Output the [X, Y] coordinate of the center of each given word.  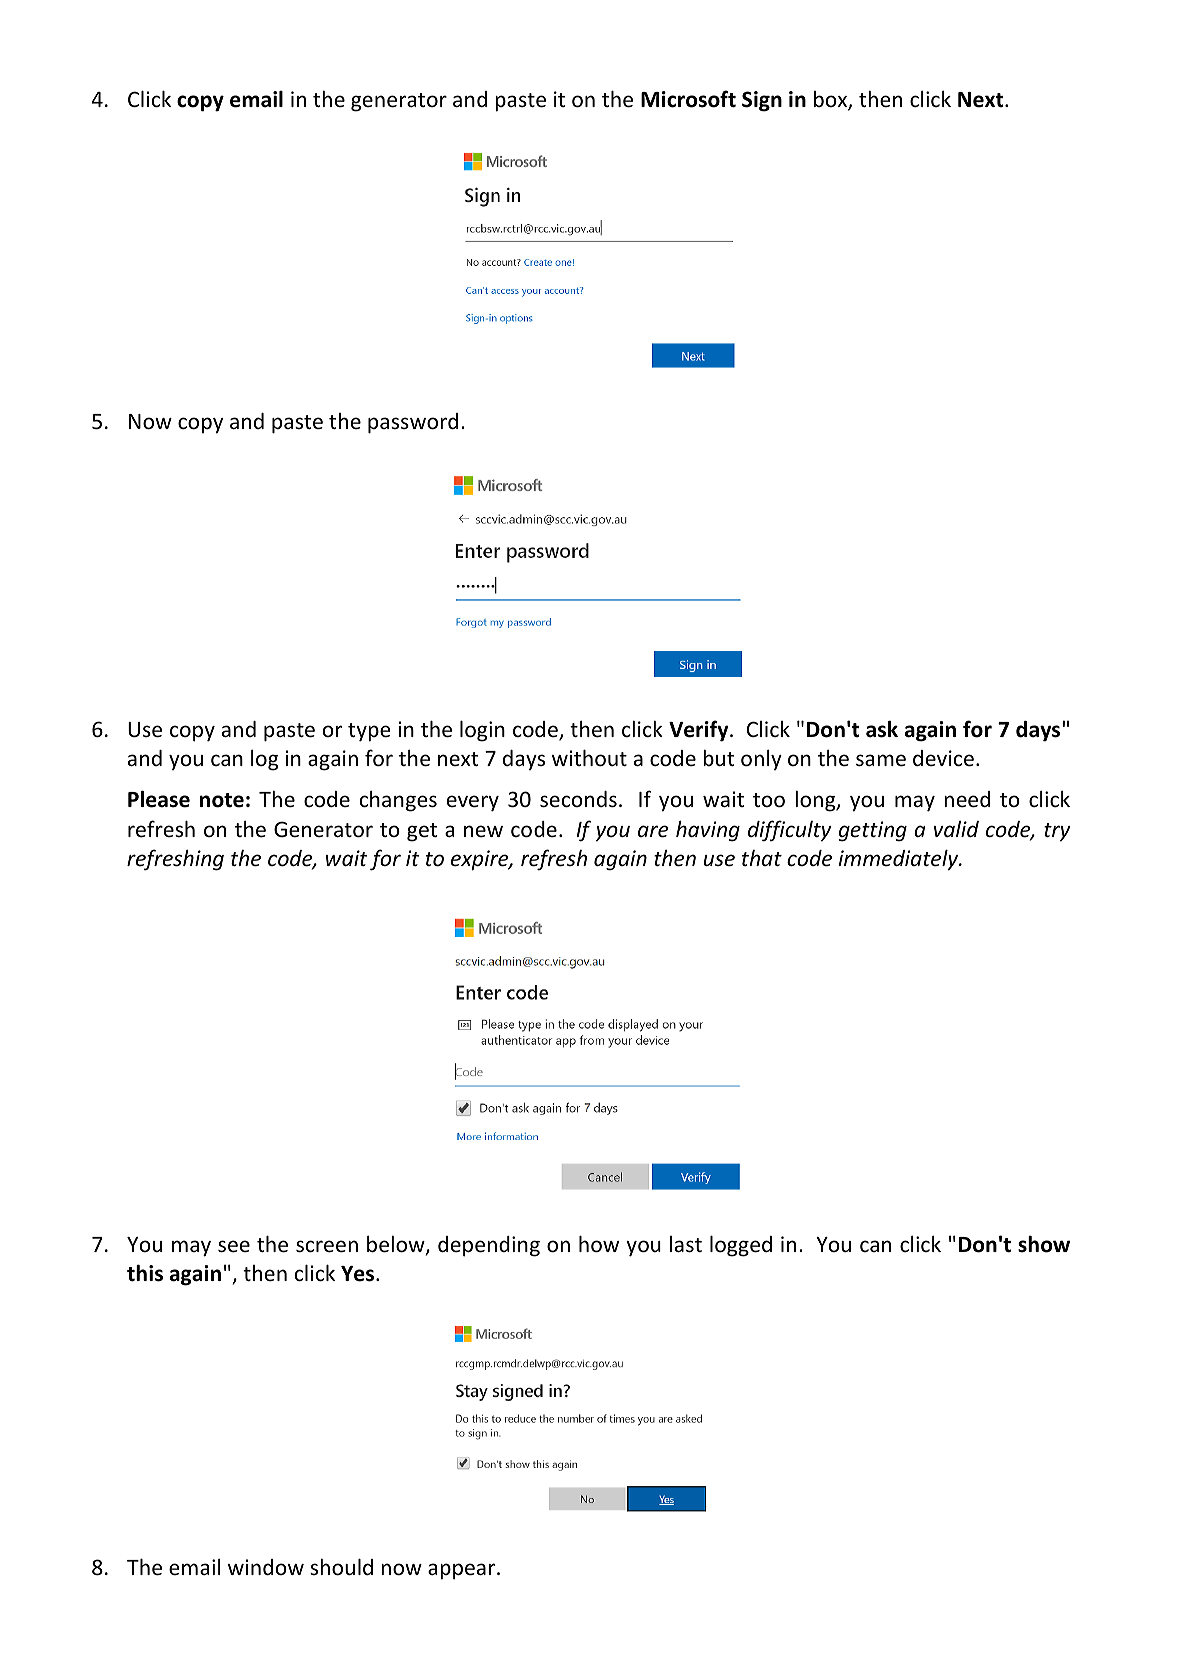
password [413, 423]
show [1044, 1244]
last [686, 1244]
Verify [700, 731]
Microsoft [688, 99]
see [234, 1246]
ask [882, 729]
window [266, 1567]
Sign [762, 101]
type [369, 732]
